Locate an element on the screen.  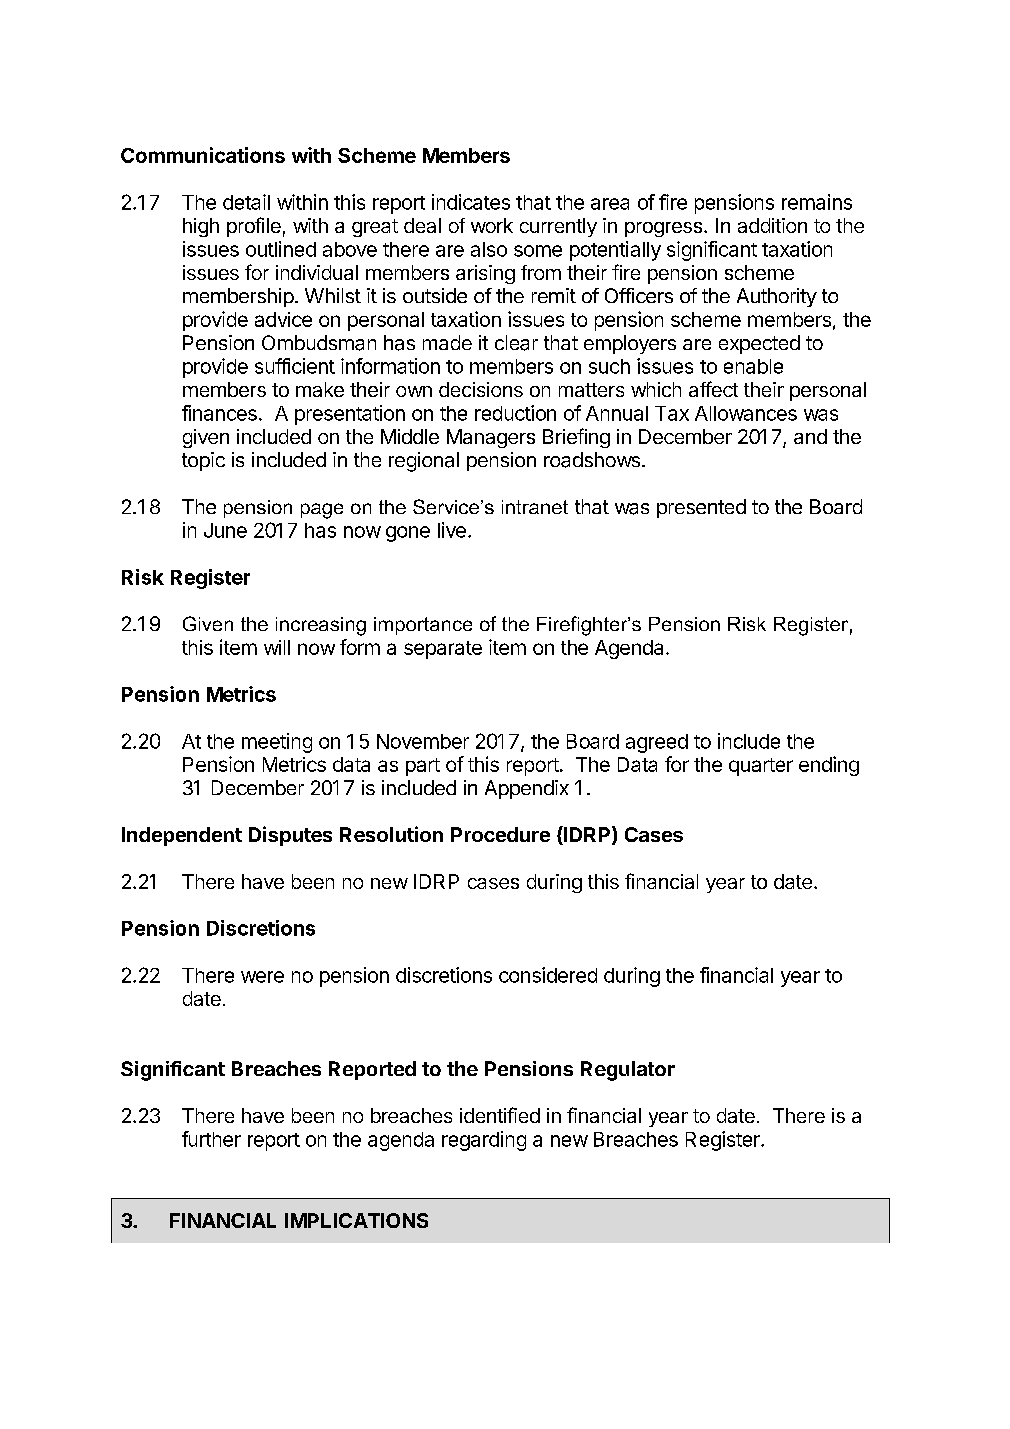
detail is located at coordinates (246, 202).
